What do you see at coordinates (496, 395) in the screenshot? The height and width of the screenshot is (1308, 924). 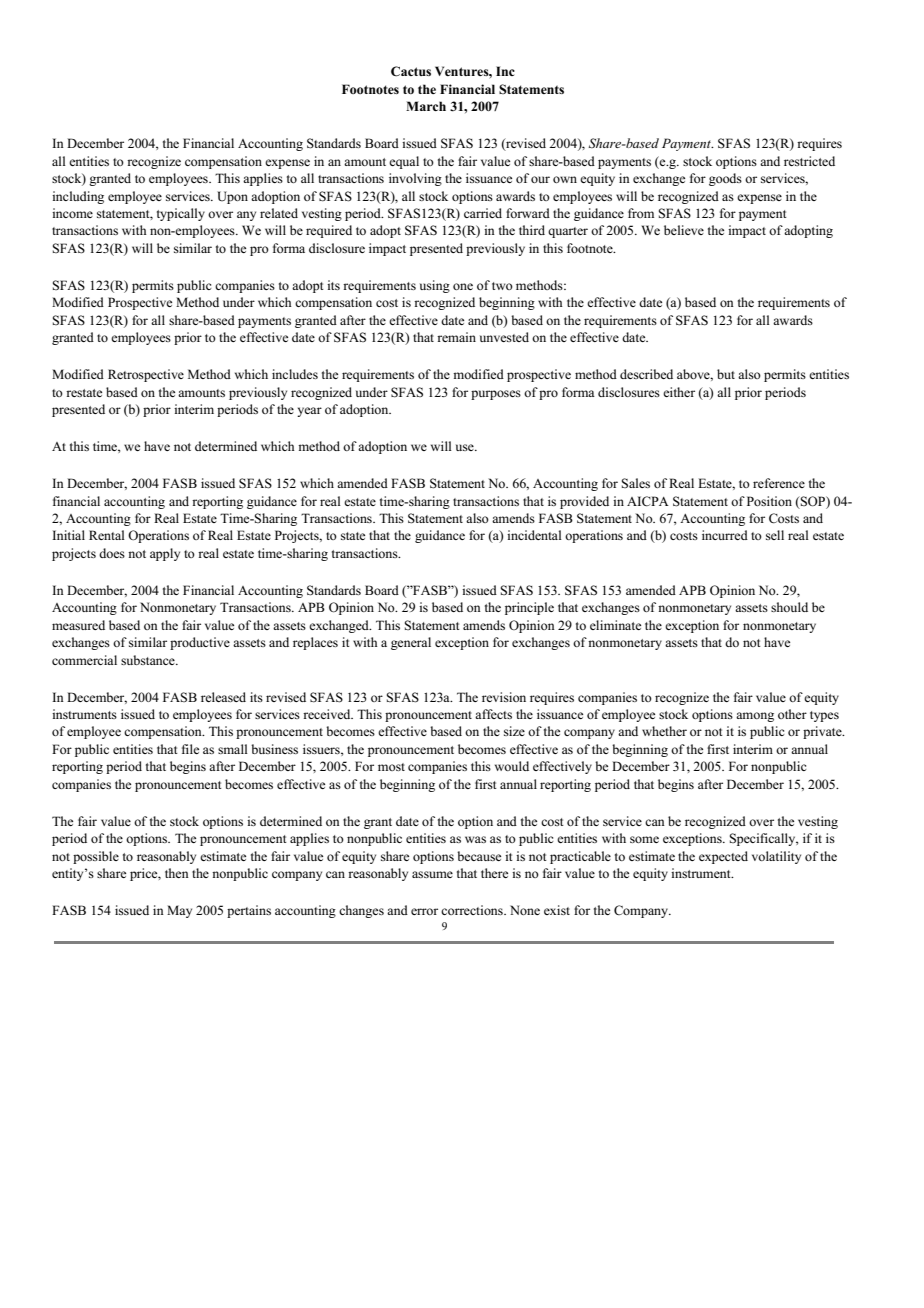 I see `purposes` at bounding box center [496, 395].
